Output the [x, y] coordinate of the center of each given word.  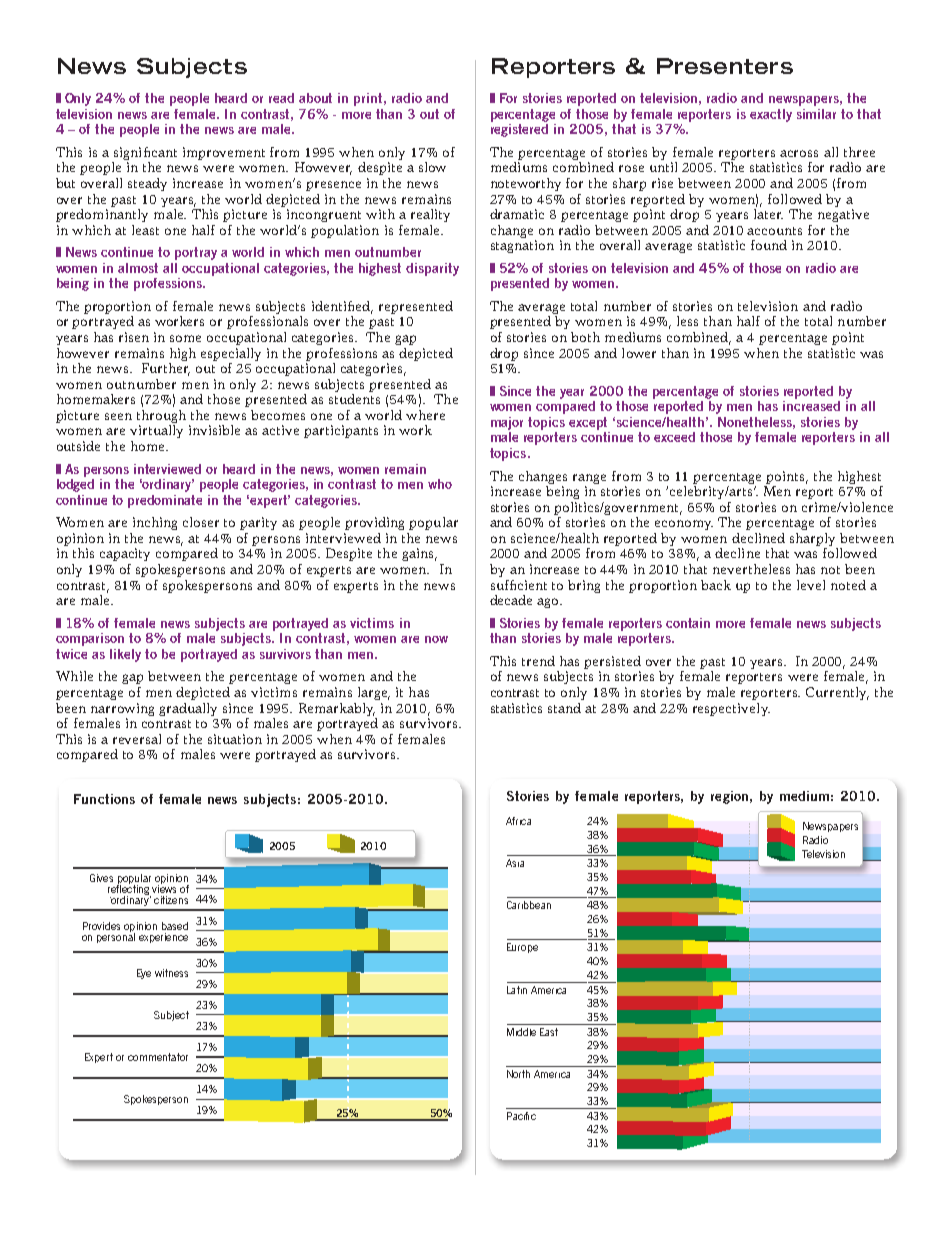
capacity [125, 554]
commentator [158, 1057]
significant [144, 155]
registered [519, 130]
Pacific [521, 1116]
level [811, 585]
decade [511, 600]
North [518, 1074]
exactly [771, 115]
